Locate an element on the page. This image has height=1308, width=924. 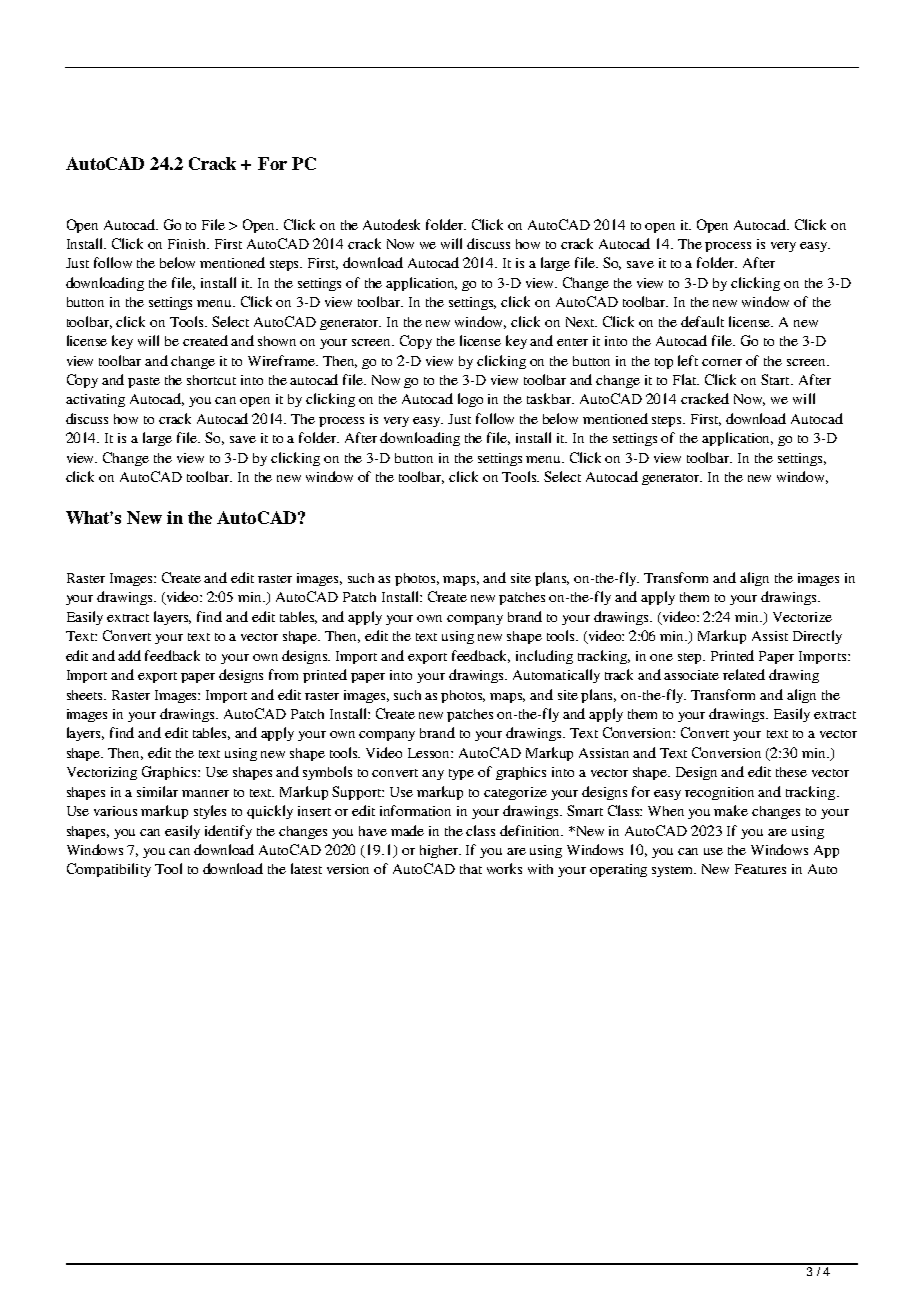
default is located at coordinates (702, 321).
